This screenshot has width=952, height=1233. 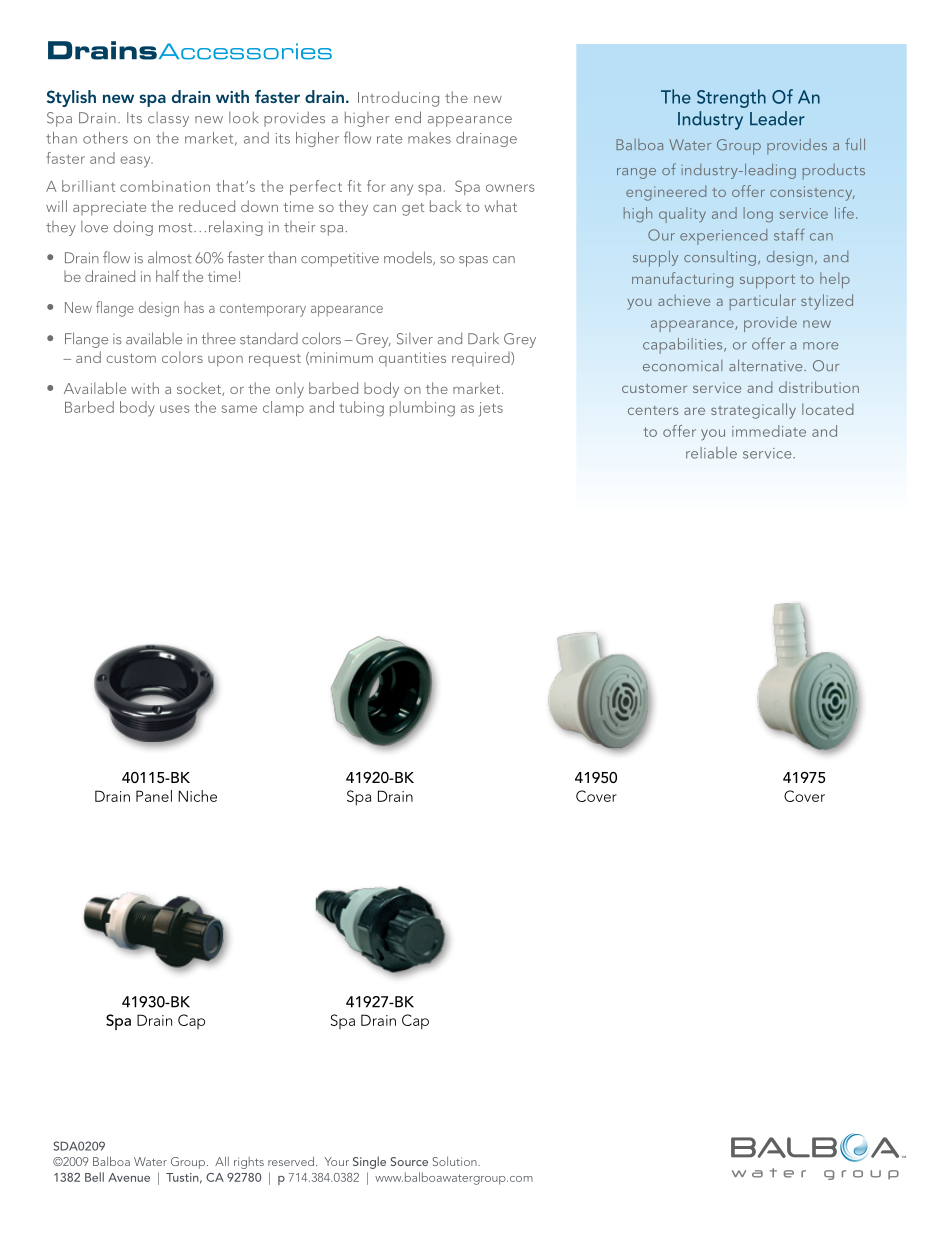 What do you see at coordinates (369, 1162) in the screenshot?
I see `Single` at bounding box center [369, 1162].
